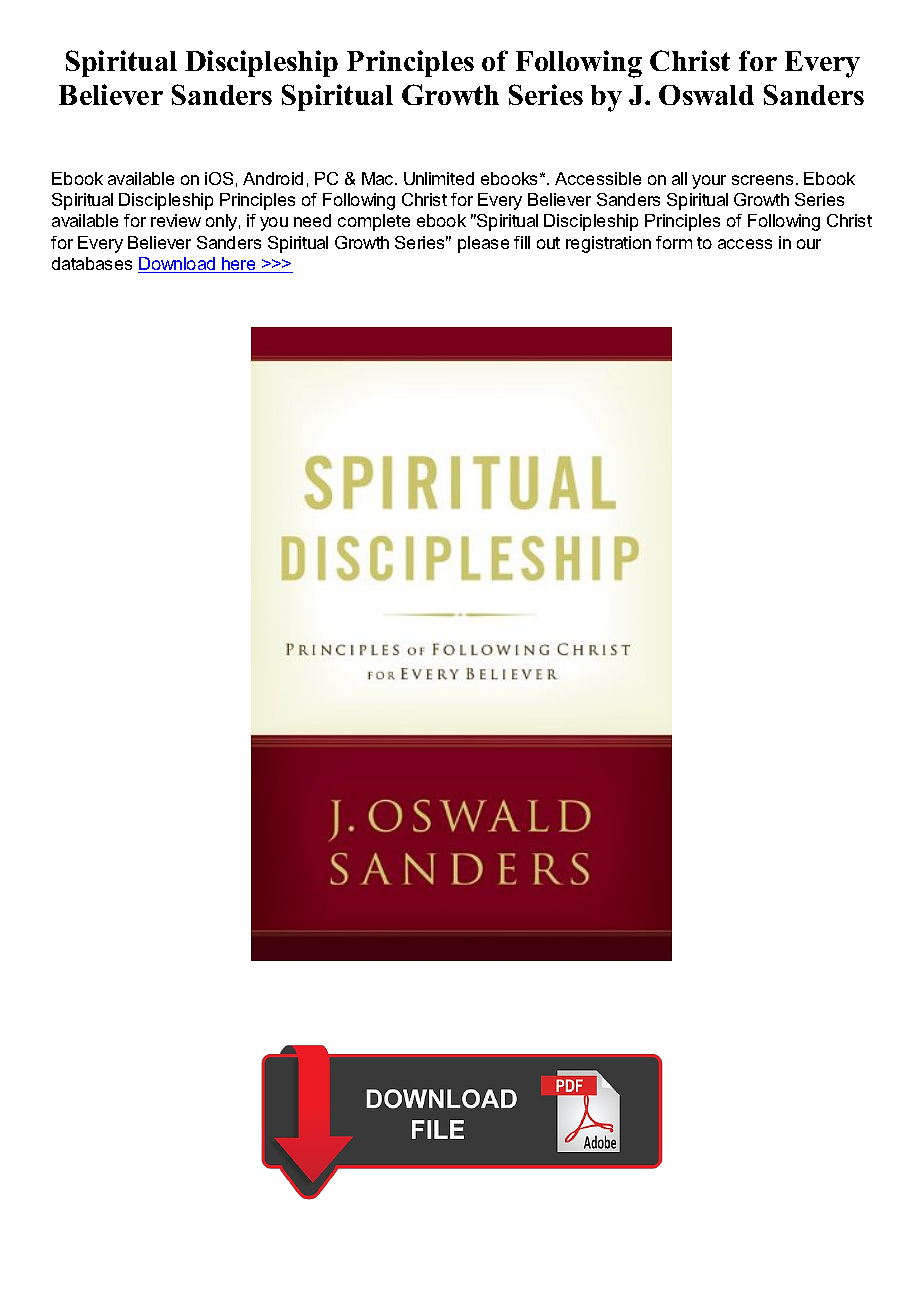 This screenshot has height=1308, width=924. What do you see at coordinates (709, 182) in the screenshot?
I see `your` at bounding box center [709, 182].
